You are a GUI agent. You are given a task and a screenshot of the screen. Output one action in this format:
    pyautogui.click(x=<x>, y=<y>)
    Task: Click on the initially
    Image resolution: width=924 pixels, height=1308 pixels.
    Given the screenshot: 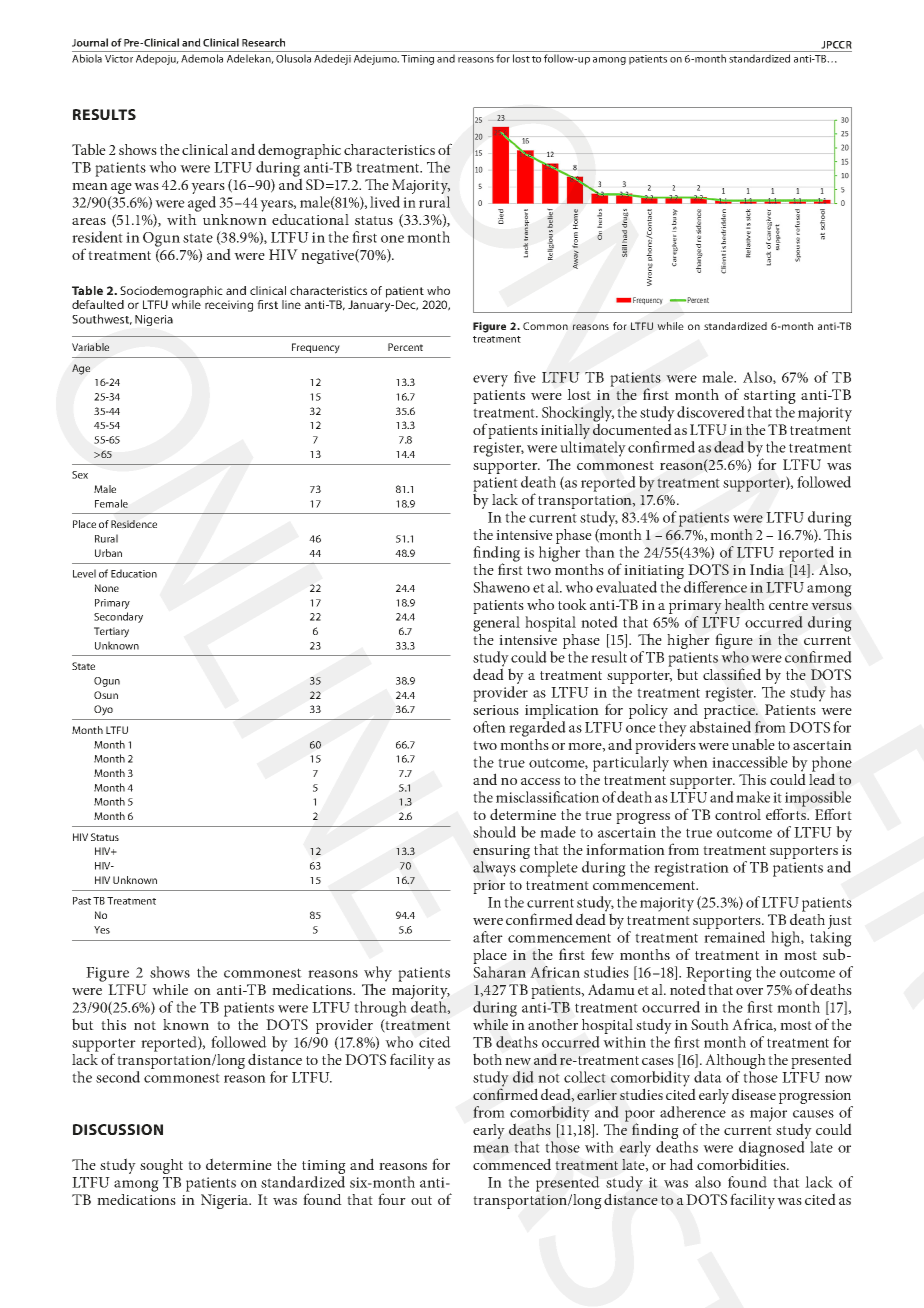 What is the action you would take?
    pyautogui.click(x=565, y=433)
